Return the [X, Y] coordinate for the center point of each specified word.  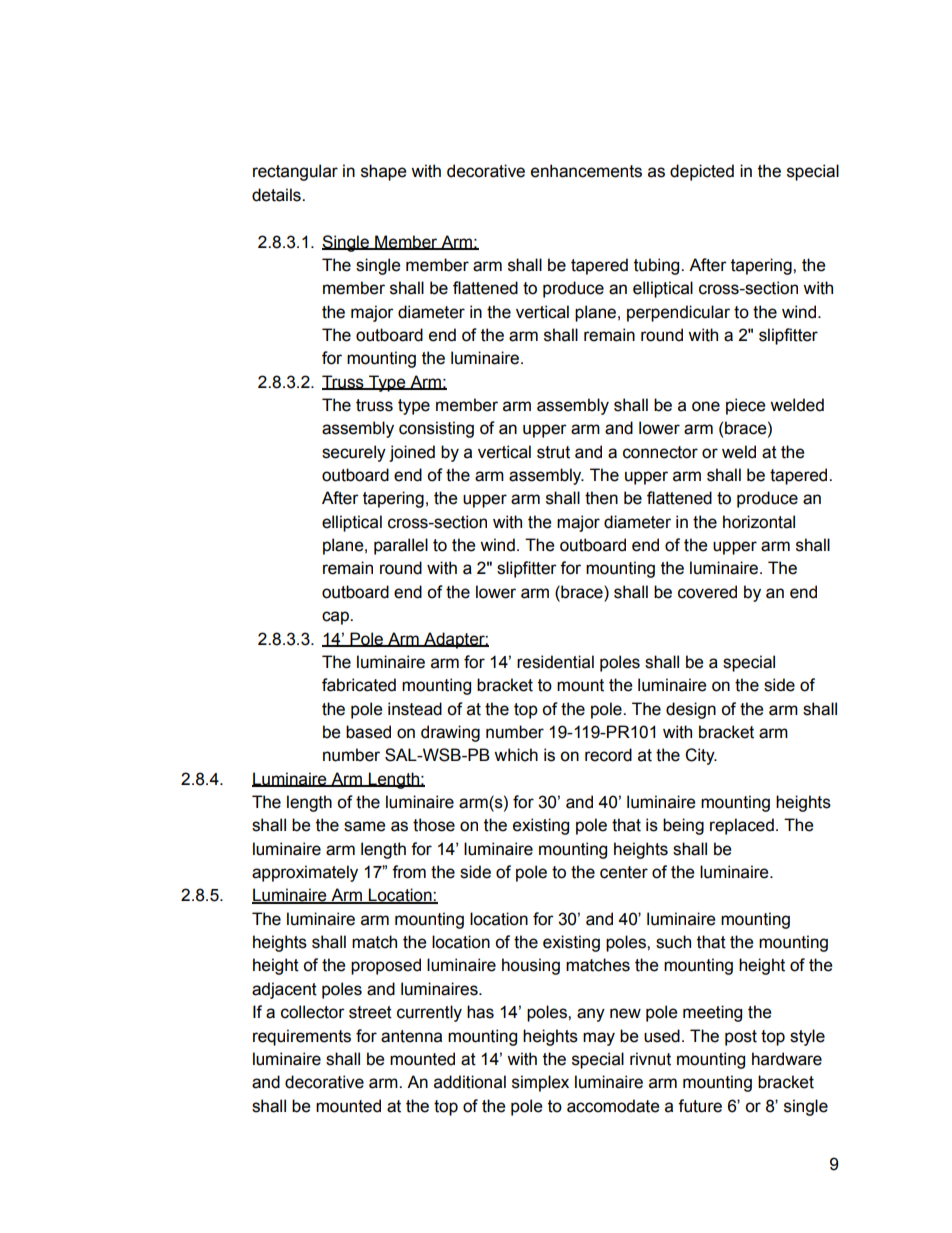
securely [354, 453]
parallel [401, 546]
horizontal [759, 522]
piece [745, 406]
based [368, 732]
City [701, 756]
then [601, 498]
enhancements [586, 171]
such [673, 942]
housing [531, 966]
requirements [302, 1037]
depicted [702, 172]
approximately [305, 873]
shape [383, 172]
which [516, 755]
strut [553, 452]
